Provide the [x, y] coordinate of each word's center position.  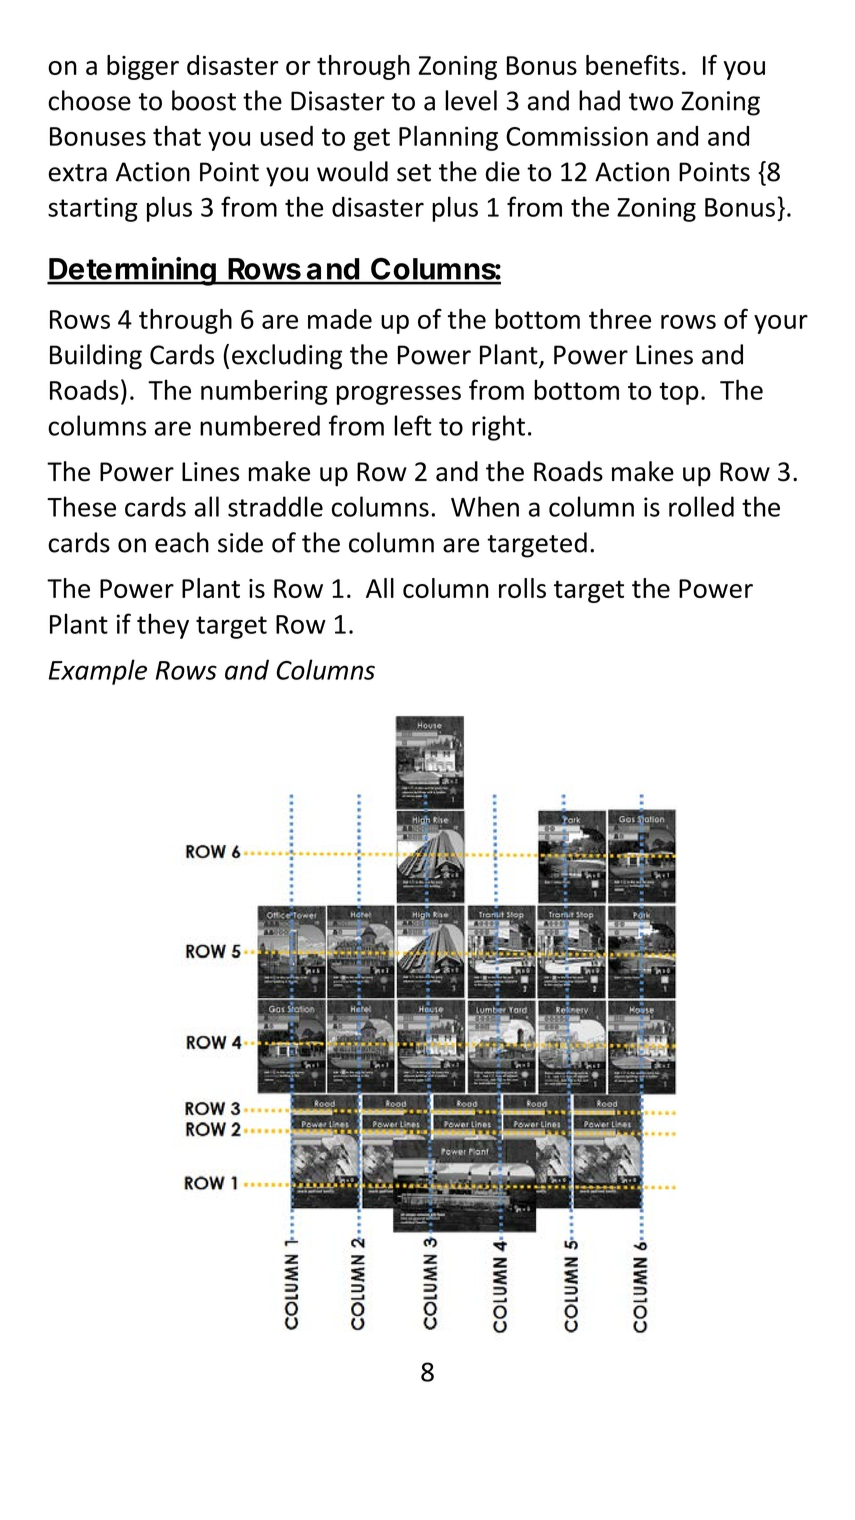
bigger [143, 67]
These [81, 506]
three [620, 319]
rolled [701, 506]
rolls [522, 588]
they [163, 626]
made [340, 319]
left [413, 425]
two [651, 102]
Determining [132, 271]
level [471, 100]
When [485, 506]
